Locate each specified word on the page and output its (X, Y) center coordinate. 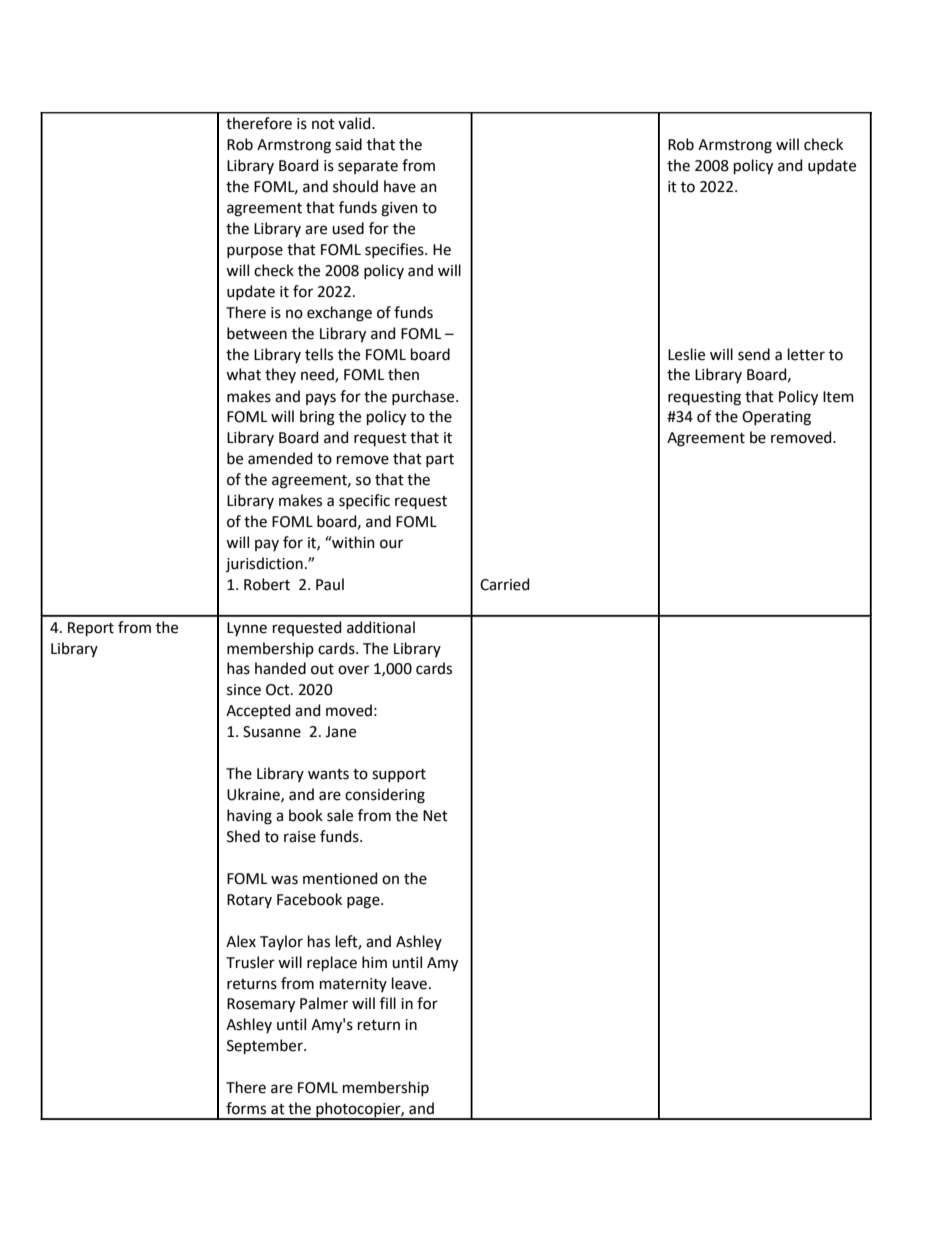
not (323, 124)
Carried (504, 584)
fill (388, 1003)
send (754, 354)
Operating (776, 418)
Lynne (247, 629)
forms (246, 1108)
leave (409, 983)
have (400, 186)
